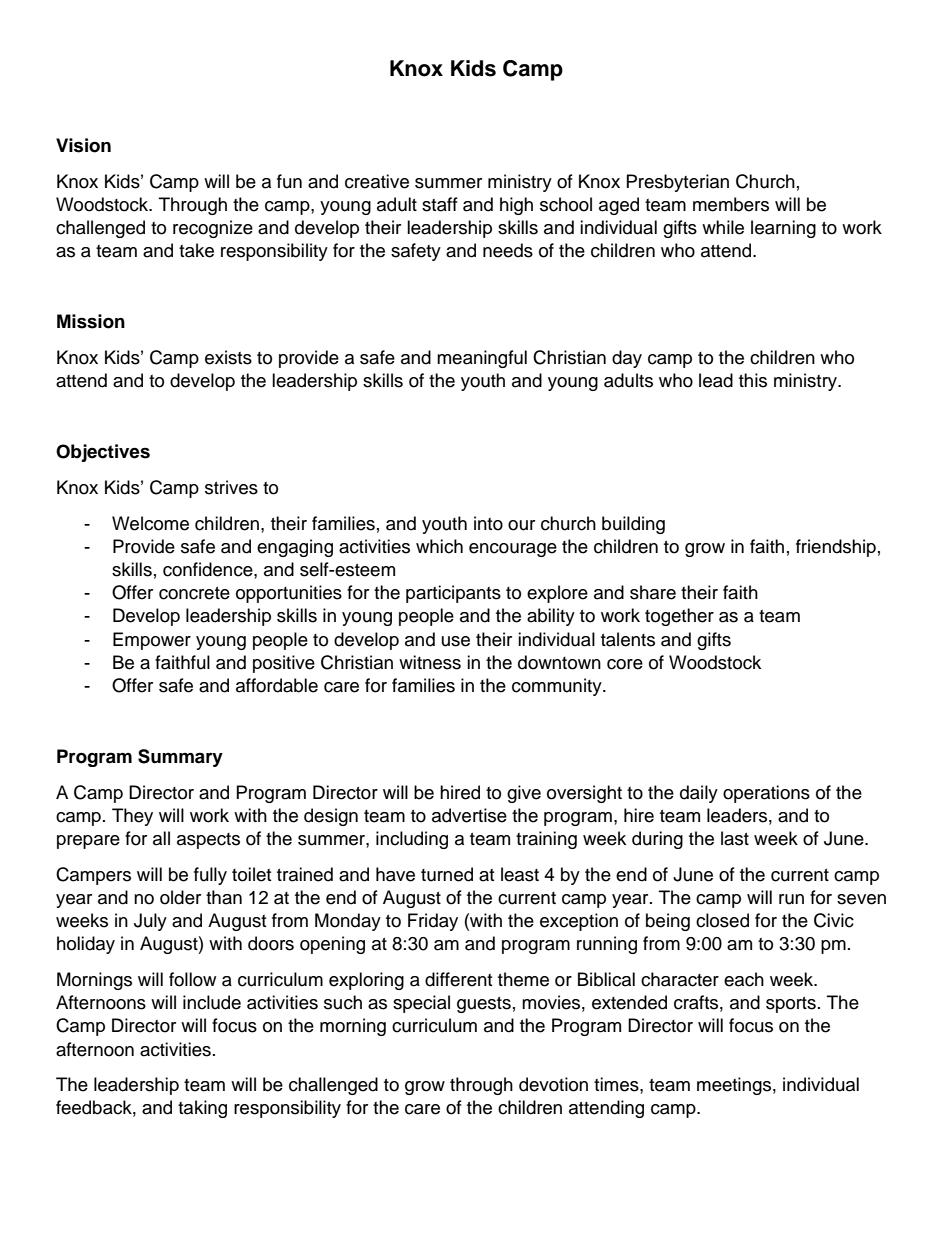 The height and width of the screenshot is (1233, 952). Describe the element at coordinates (553, 1084) in the screenshot. I see `devotion` at that location.
